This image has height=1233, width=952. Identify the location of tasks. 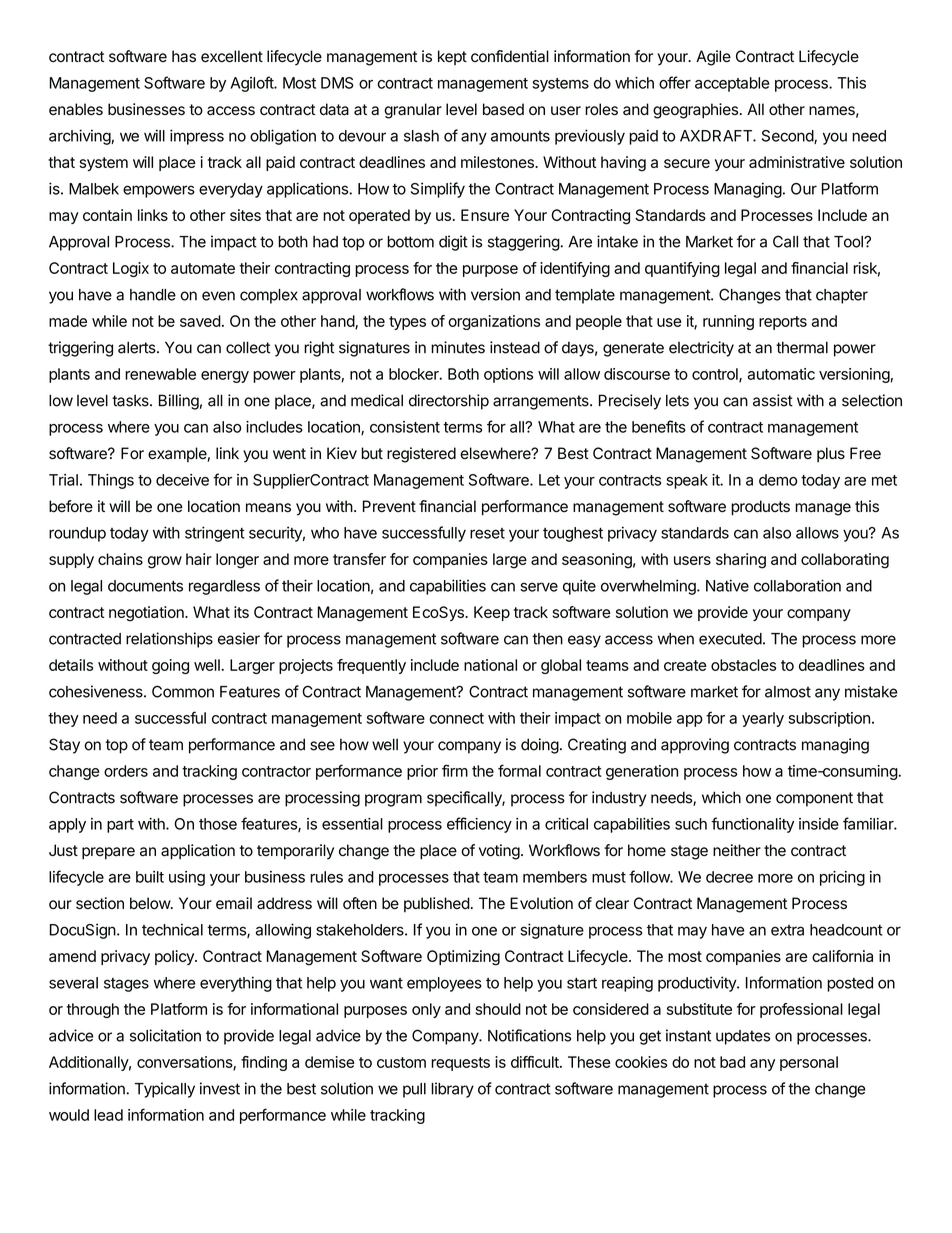
(131, 400).
